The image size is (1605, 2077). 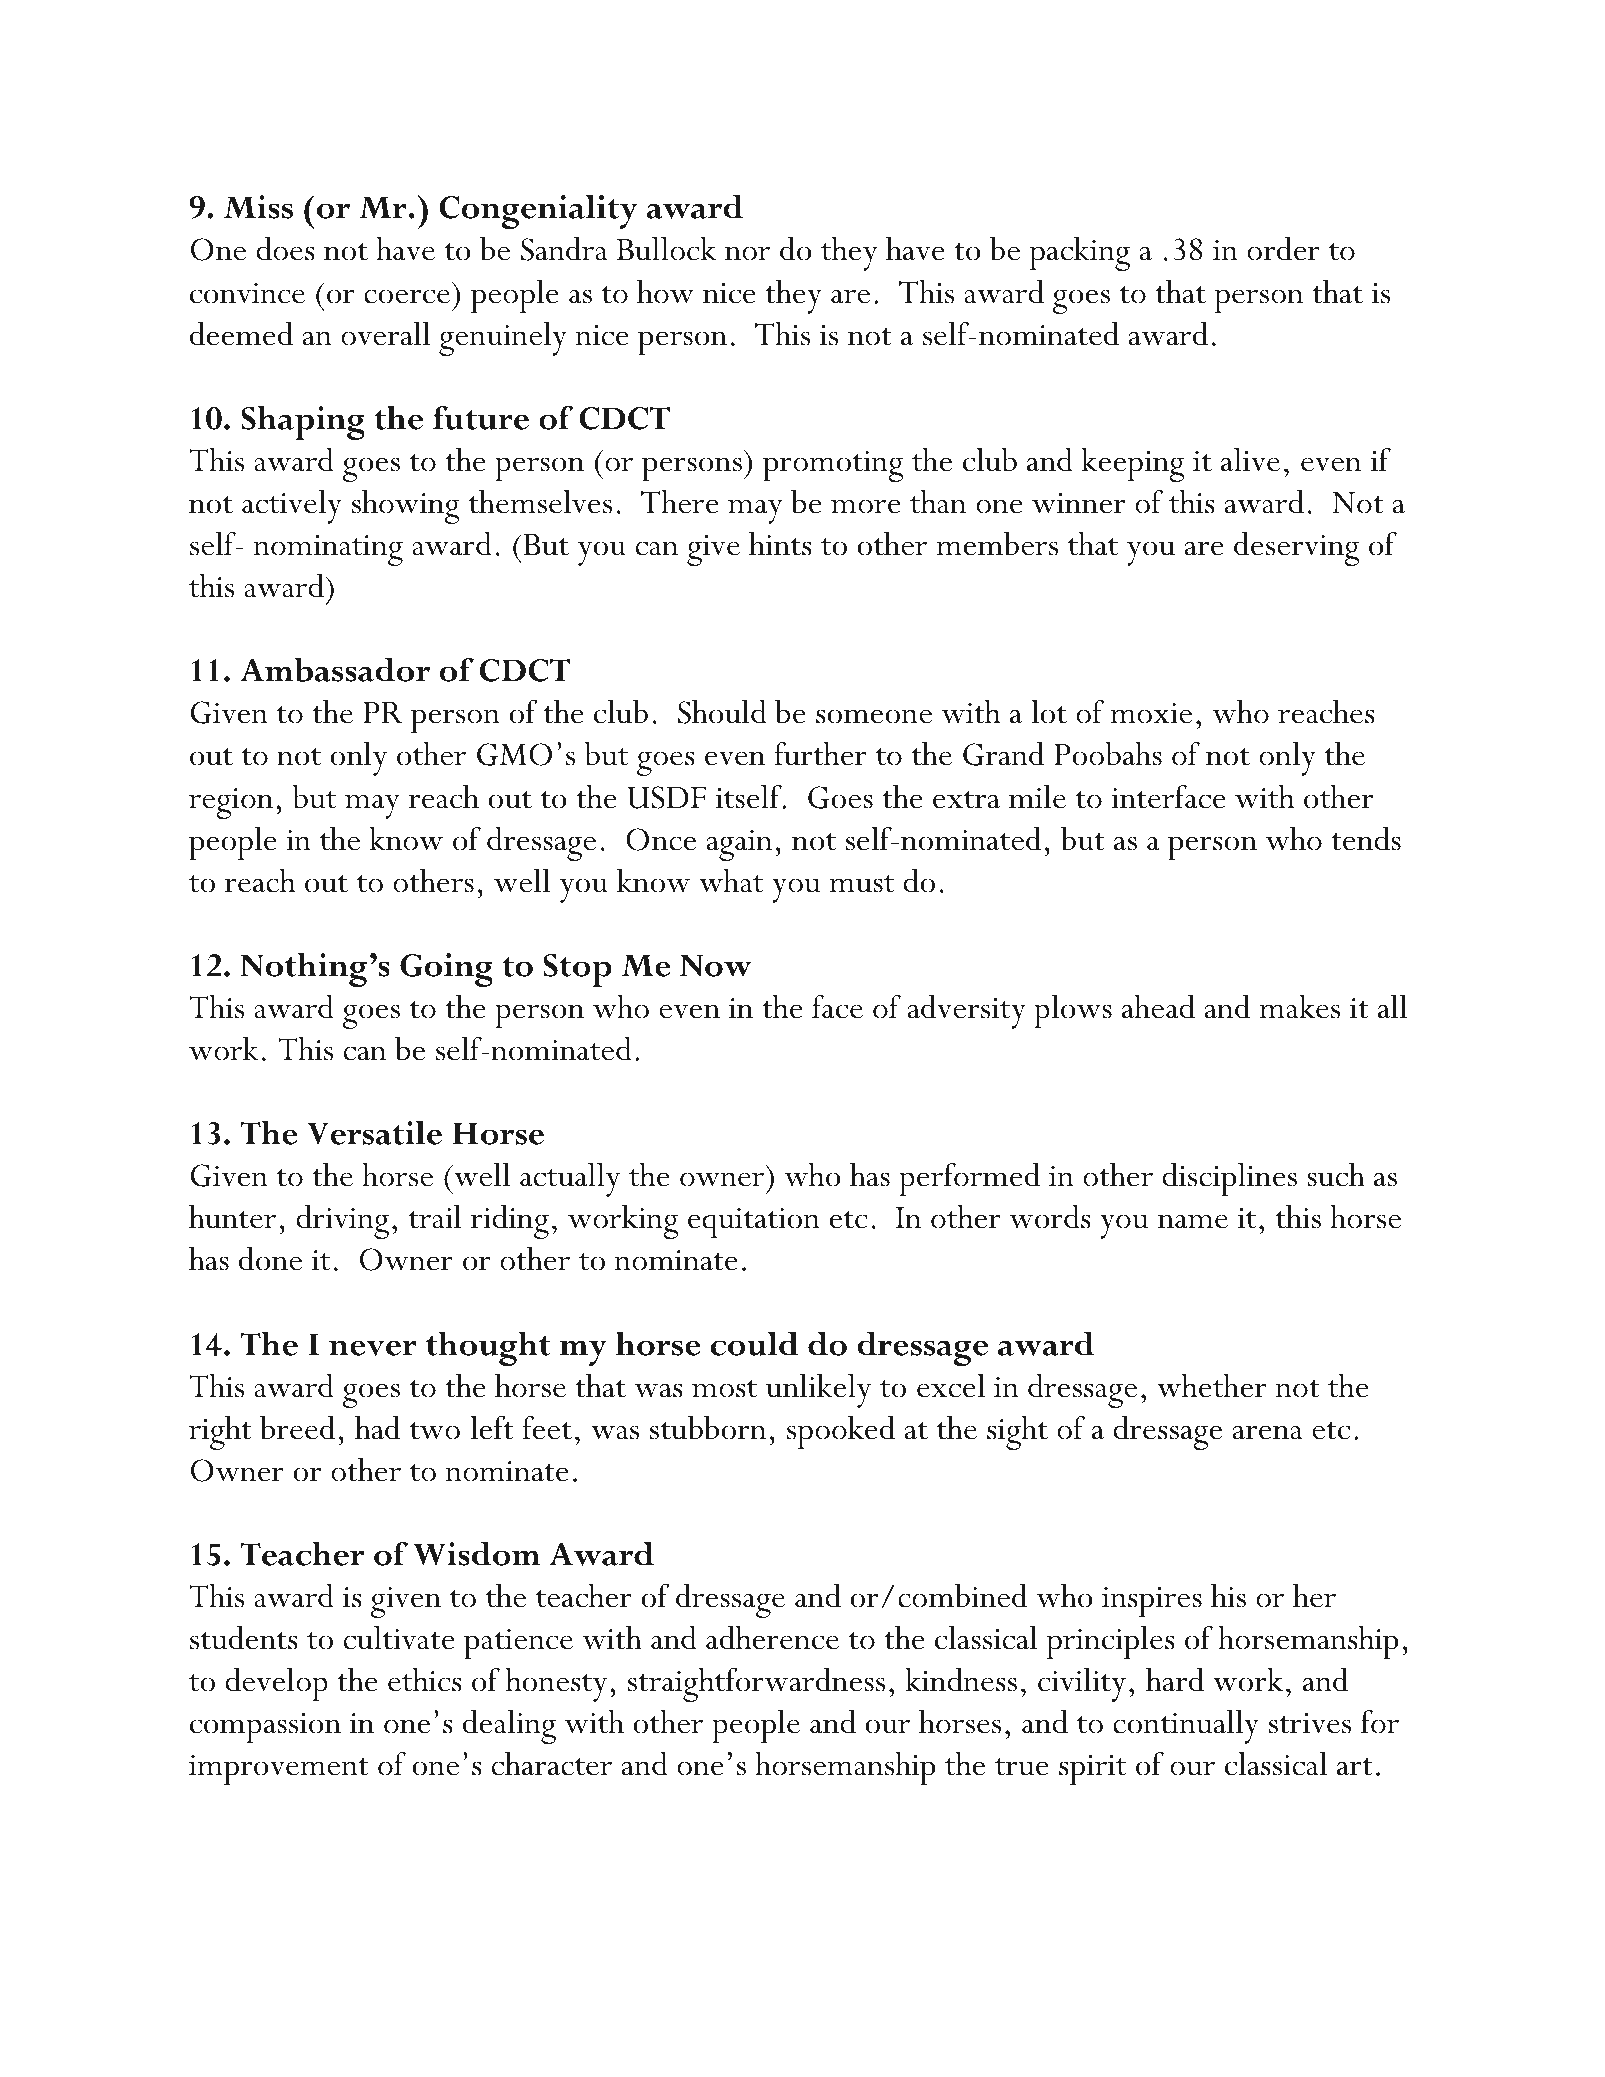 I want to click on nor, so click(x=747, y=253).
